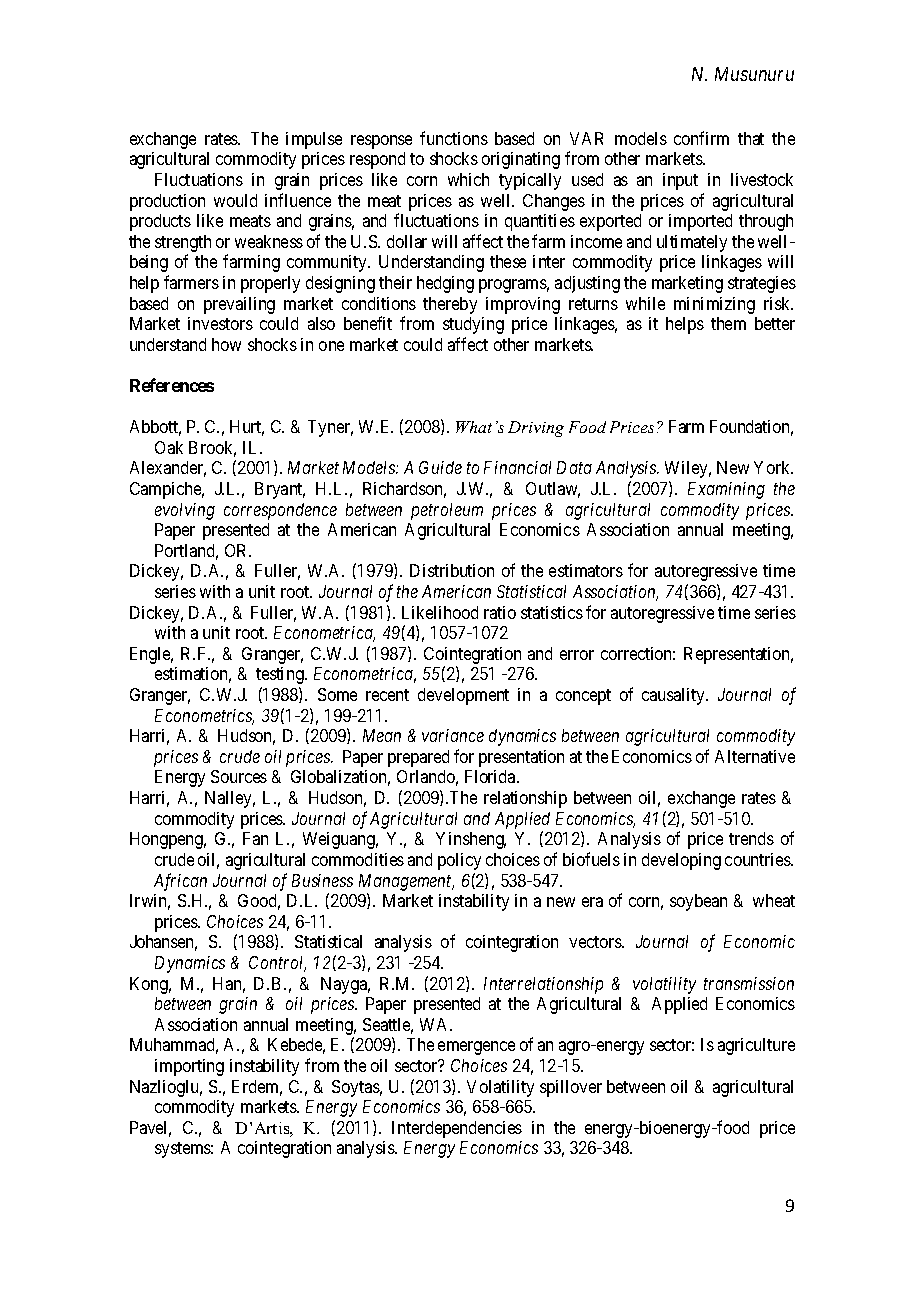  Describe the element at coordinates (189, 1067) in the screenshot. I see `importing` at that location.
